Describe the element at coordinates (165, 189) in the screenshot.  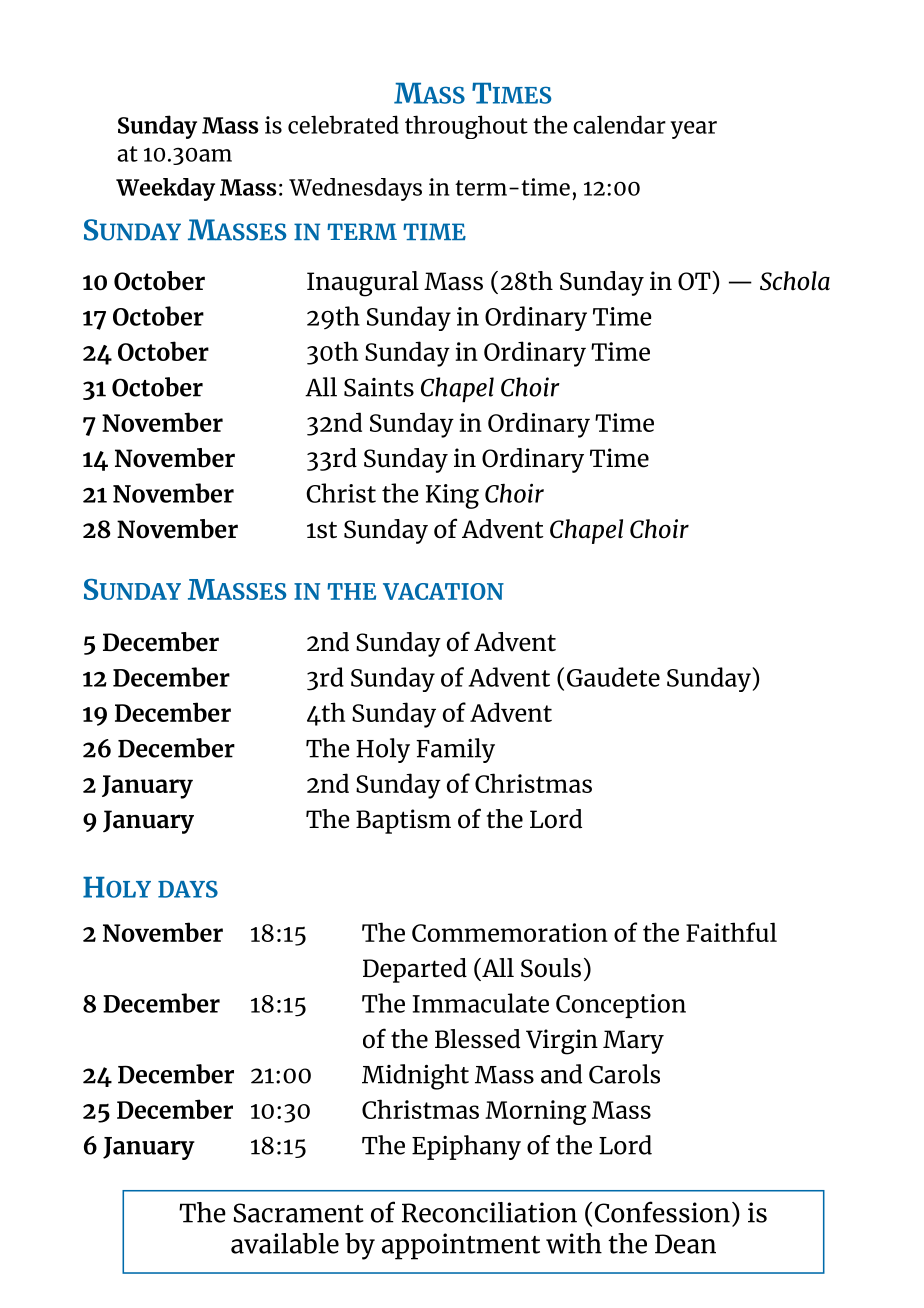
I see `Weekday` at that location.
